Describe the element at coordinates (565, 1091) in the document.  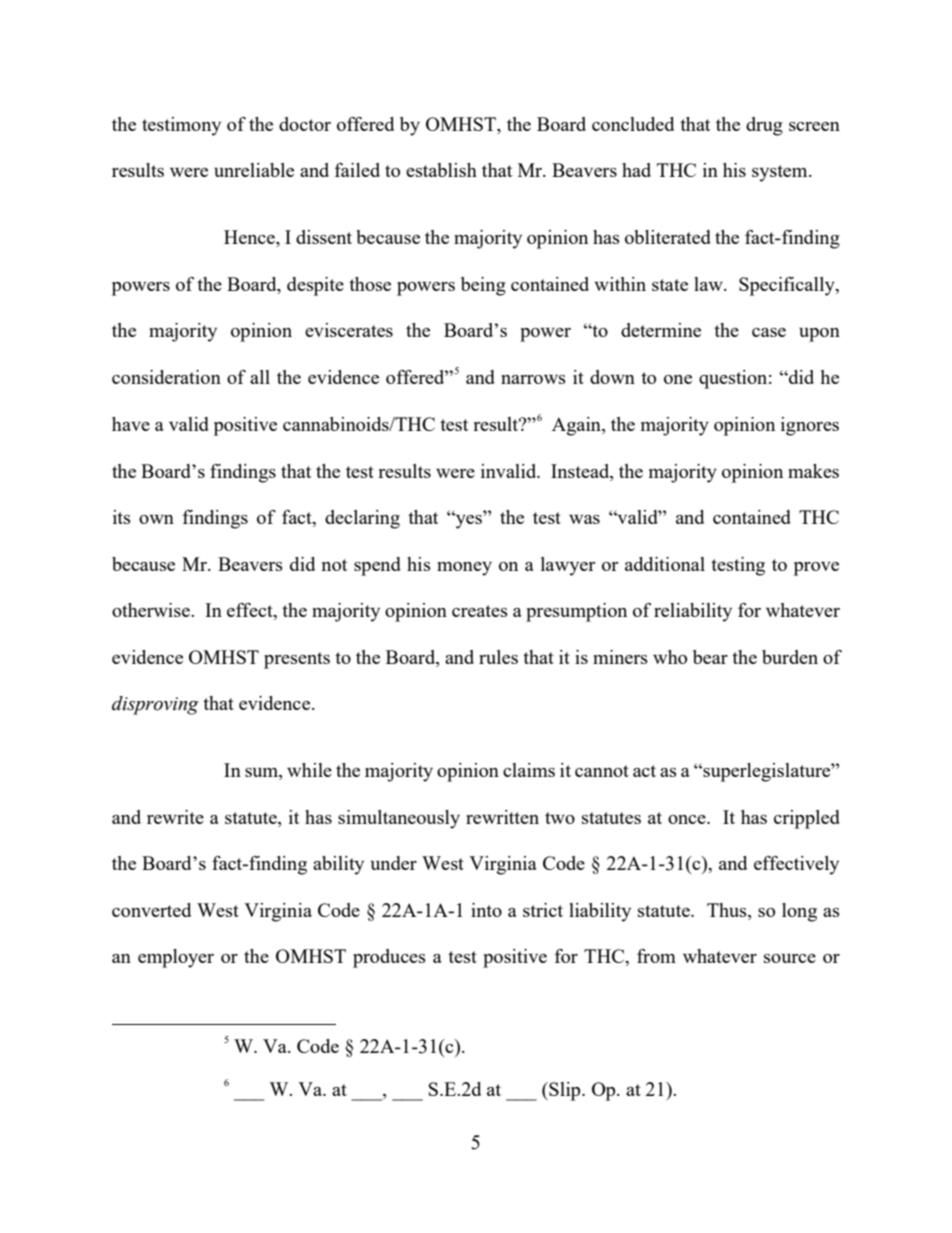
I see `Slip` at that location.
